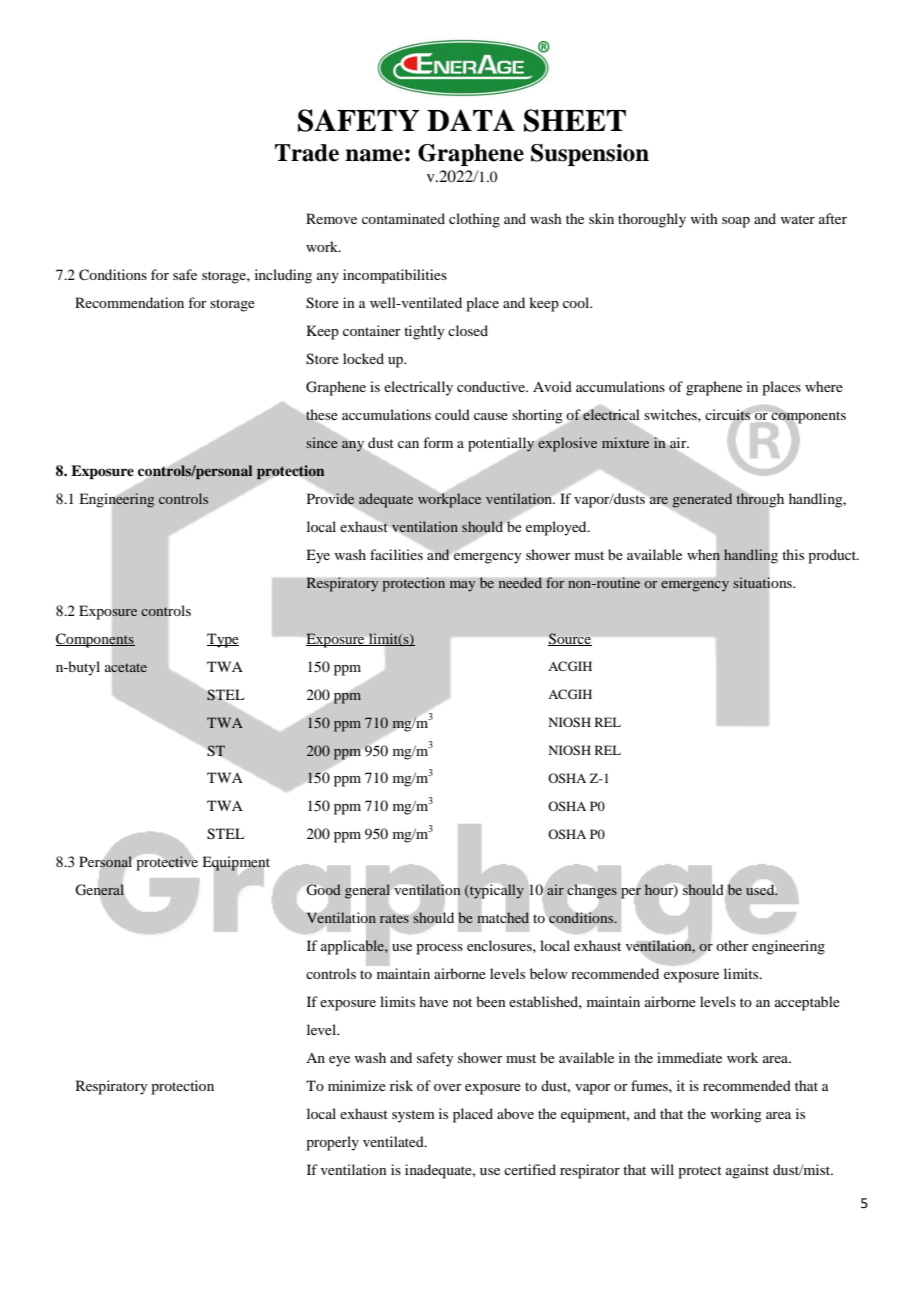 This document has width=924, height=1308. I want to click on process, so click(439, 949).
